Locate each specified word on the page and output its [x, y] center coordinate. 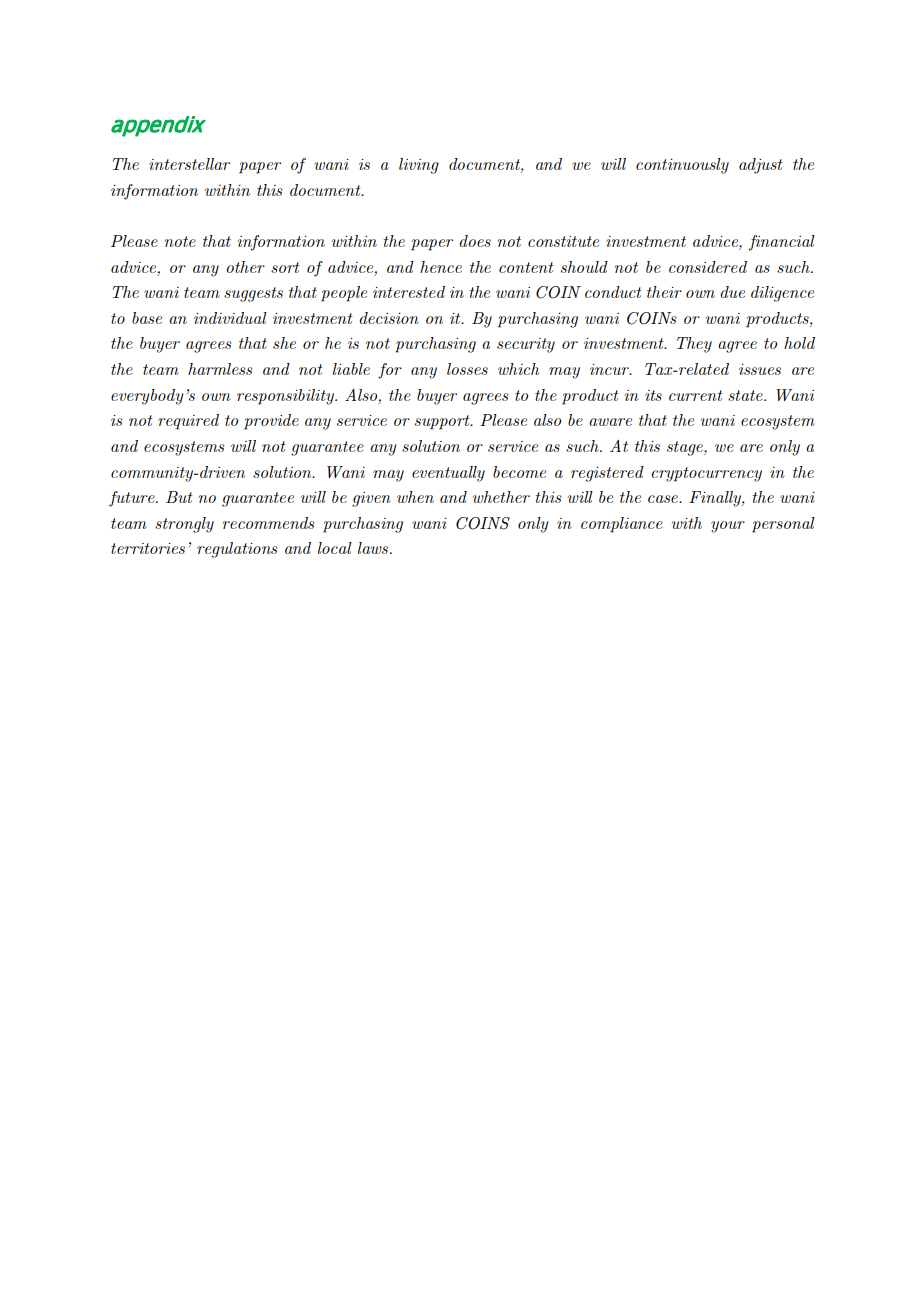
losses [467, 369]
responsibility [286, 397]
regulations [237, 550]
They [694, 345]
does [475, 241]
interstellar [189, 164]
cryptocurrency [706, 474]
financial [782, 243]
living [419, 166]
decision [389, 318]
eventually [448, 474]
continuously [682, 166]
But [179, 497]
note [180, 241]
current [696, 395]
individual [230, 318]
